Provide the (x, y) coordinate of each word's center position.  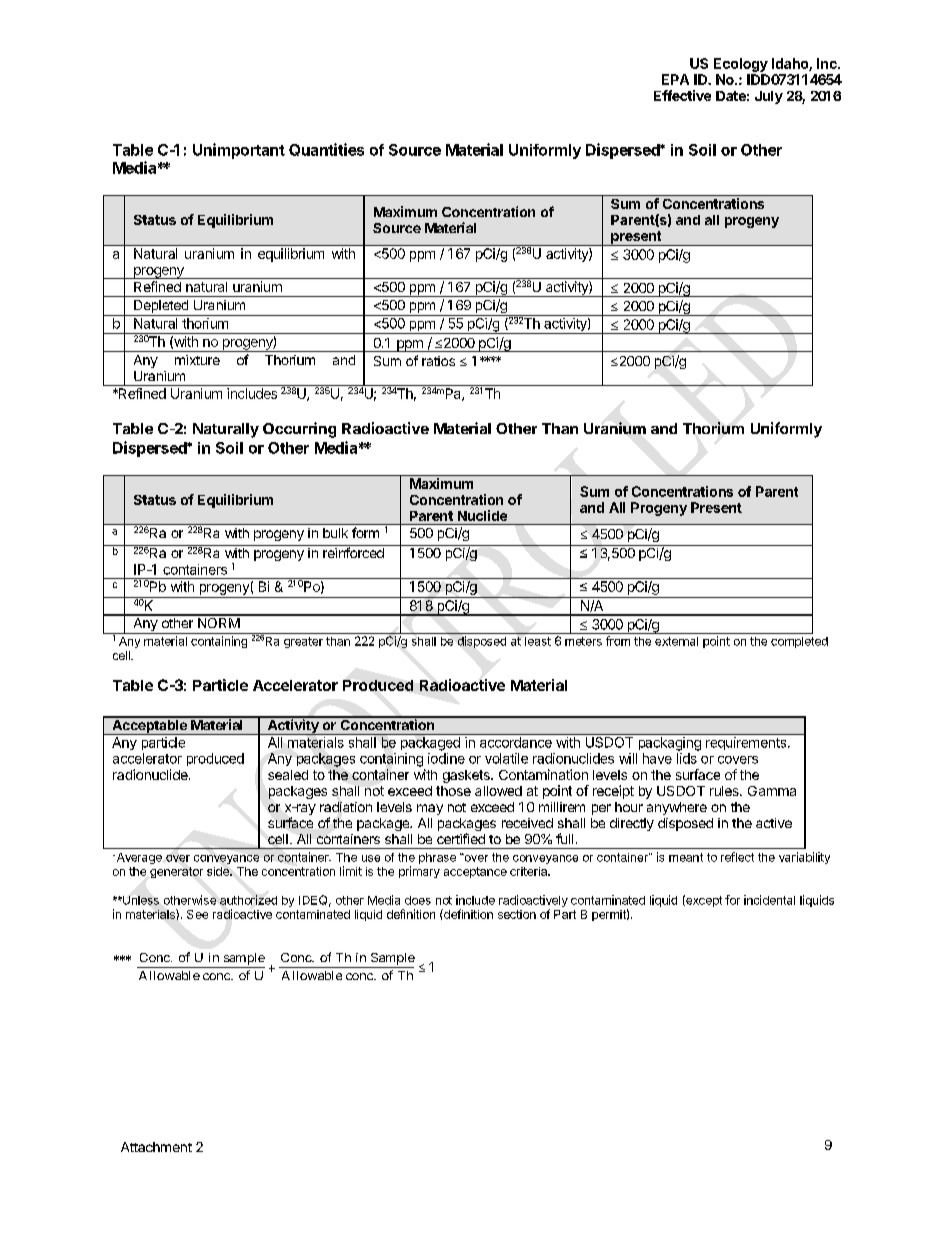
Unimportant (239, 151)
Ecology (741, 65)
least (538, 641)
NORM (218, 621)
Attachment (156, 1147)
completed (799, 642)
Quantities (326, 149)
